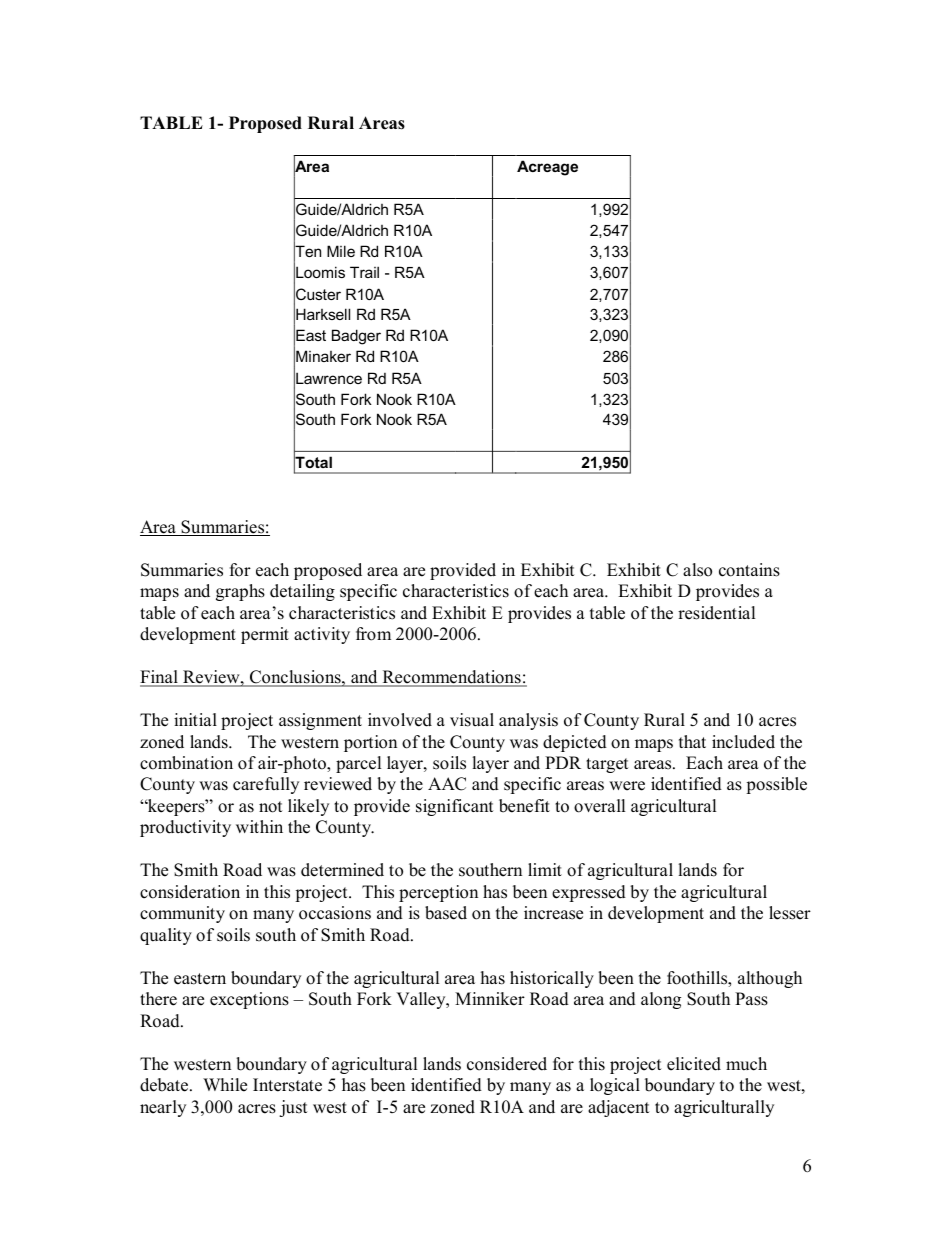 Image resolution: width=952 pixels, height=1233 pixels. Describe the element at coordinates (265, 635) in the screenshot. I see `permit` at that location.
